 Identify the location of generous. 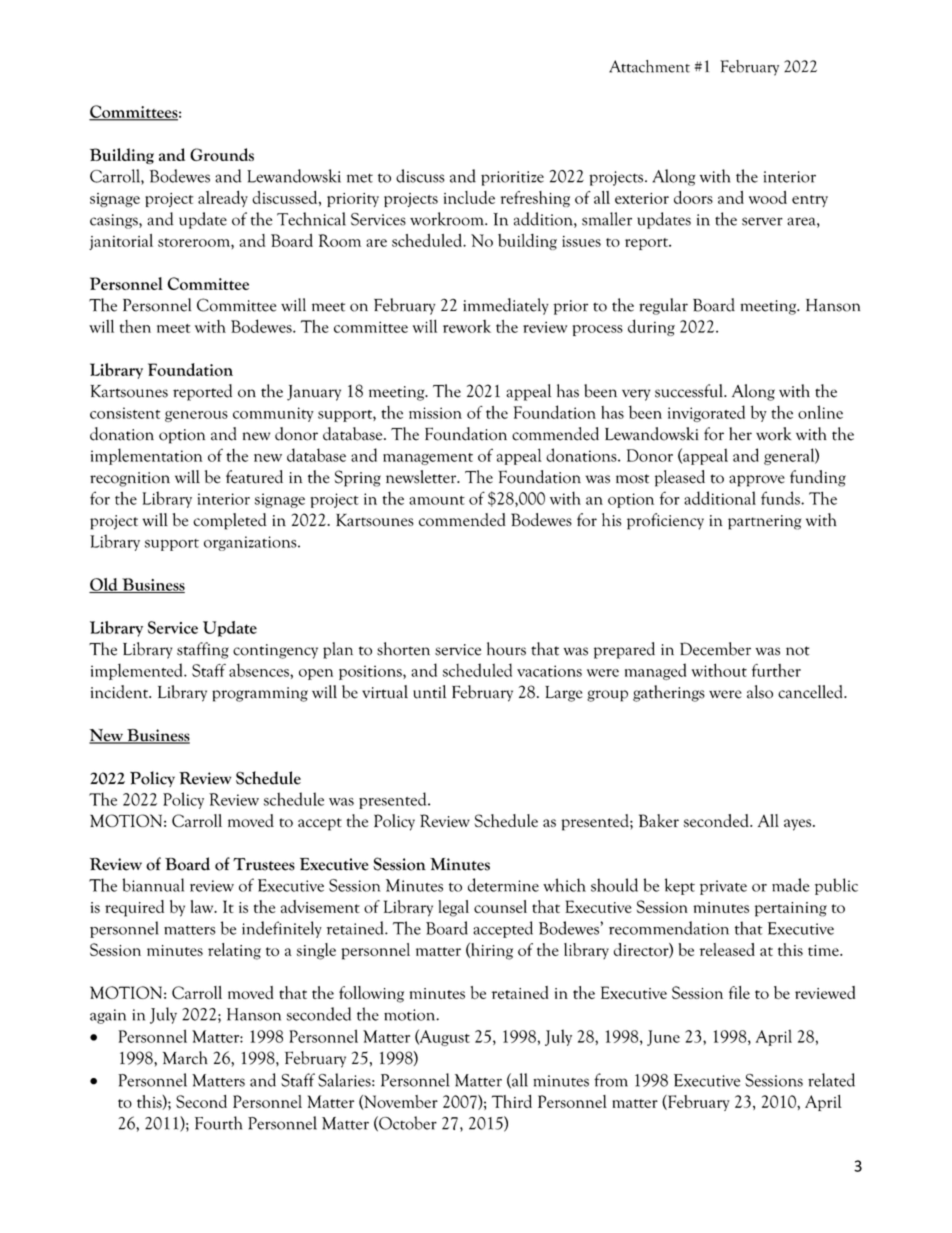
(196, 416).
